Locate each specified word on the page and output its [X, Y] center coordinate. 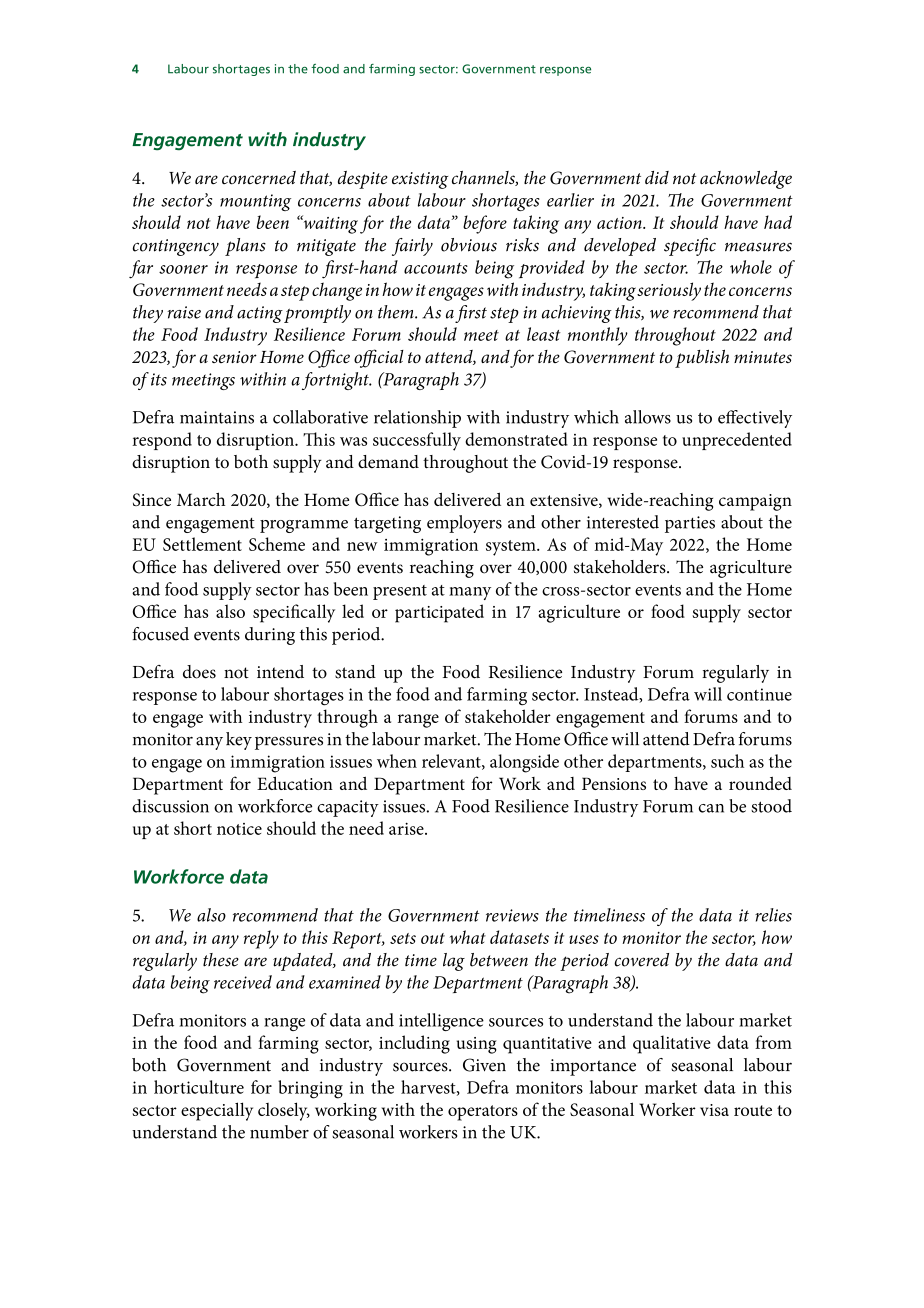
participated [439, 613]
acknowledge [746, 180]
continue [759, 694]
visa [714, 1110]
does [199, 672]
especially [217, 1111]
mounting [255, 202]
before [485, 224]
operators [483, 1113]
